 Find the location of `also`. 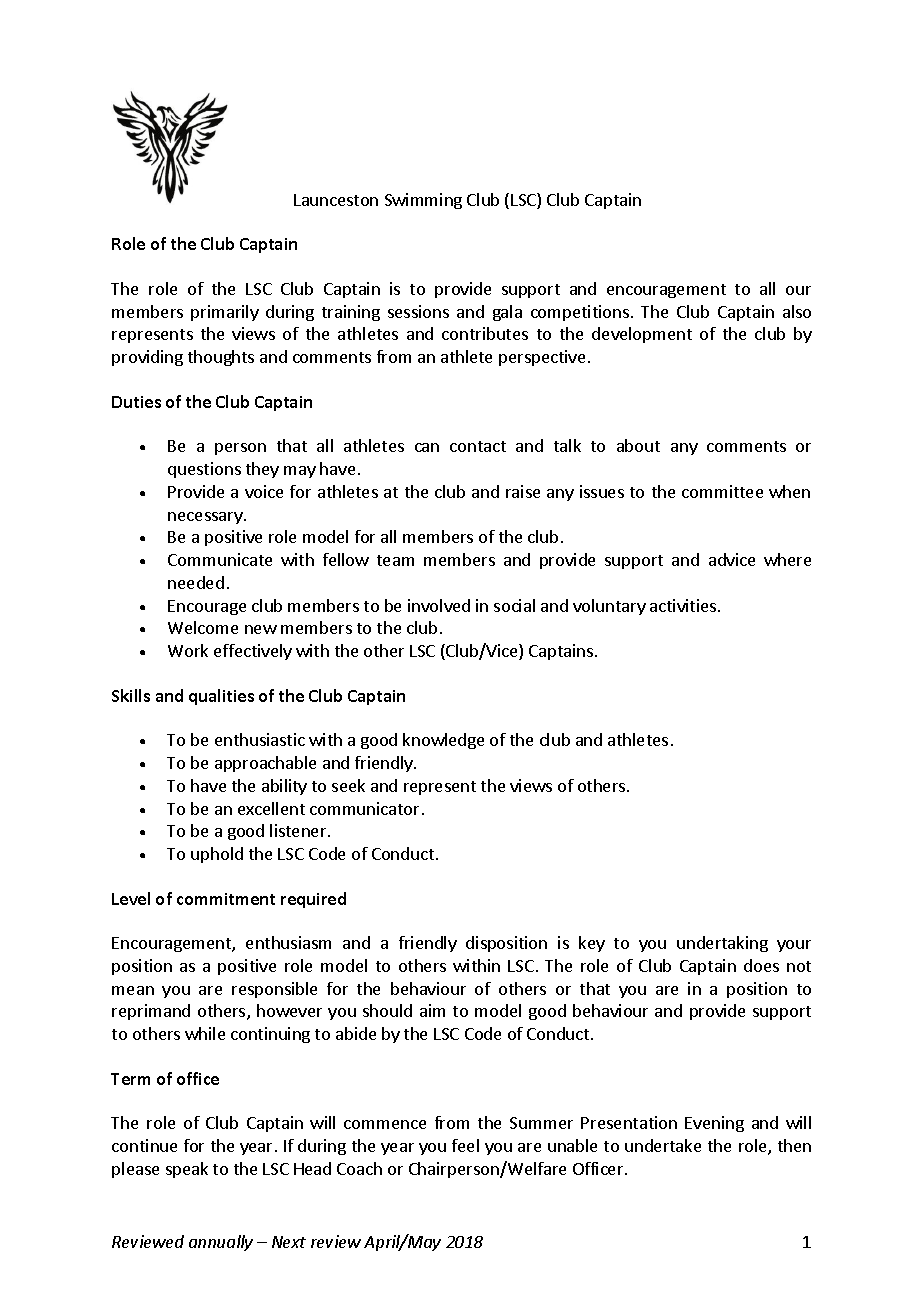

also is located at coordinates (797, 311).
